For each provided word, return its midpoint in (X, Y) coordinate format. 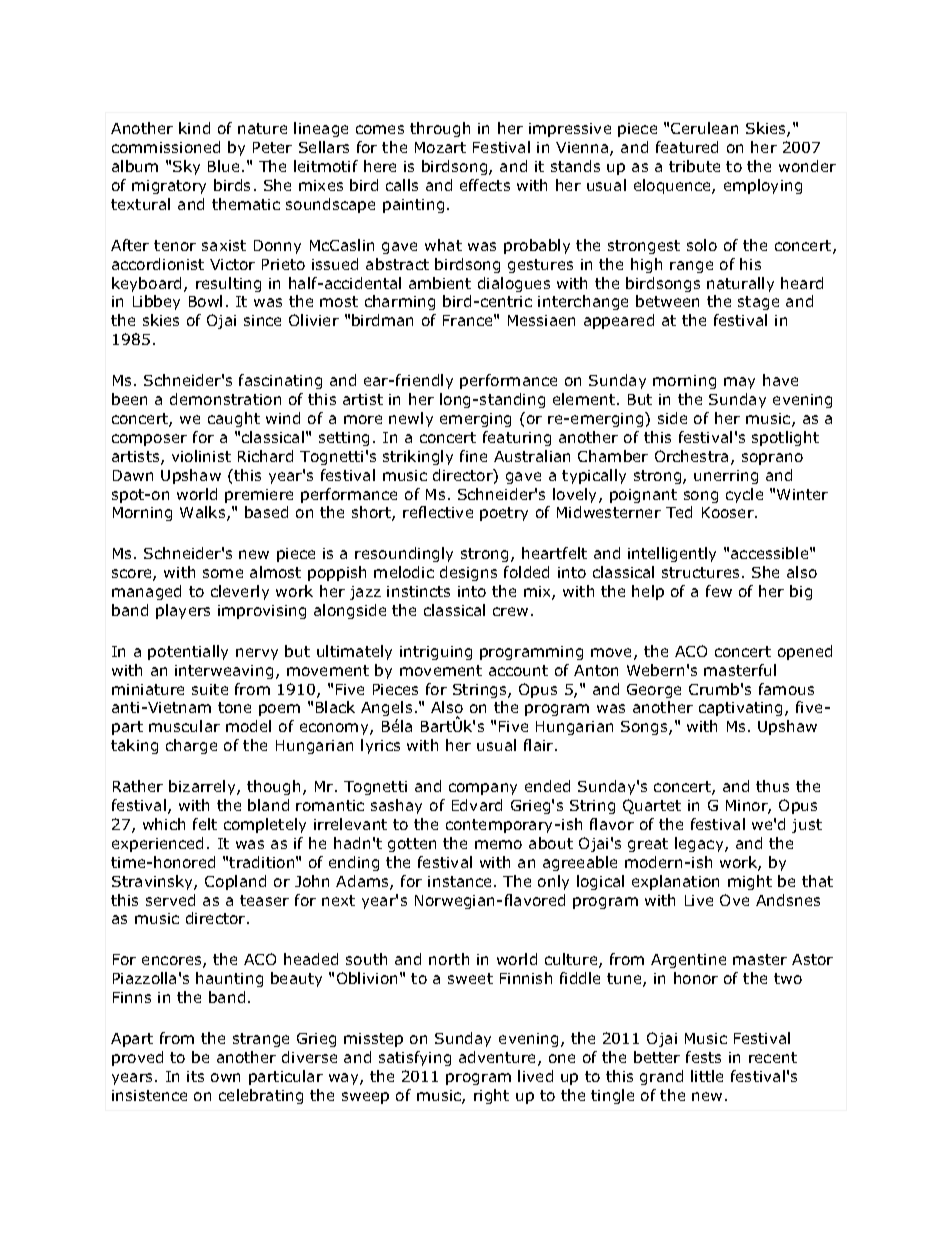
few (719, 591)
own (225, 1077)
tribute (694, 166)
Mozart (440, 147)
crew (510, 611)
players (183, 611)
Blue (225, 166)
